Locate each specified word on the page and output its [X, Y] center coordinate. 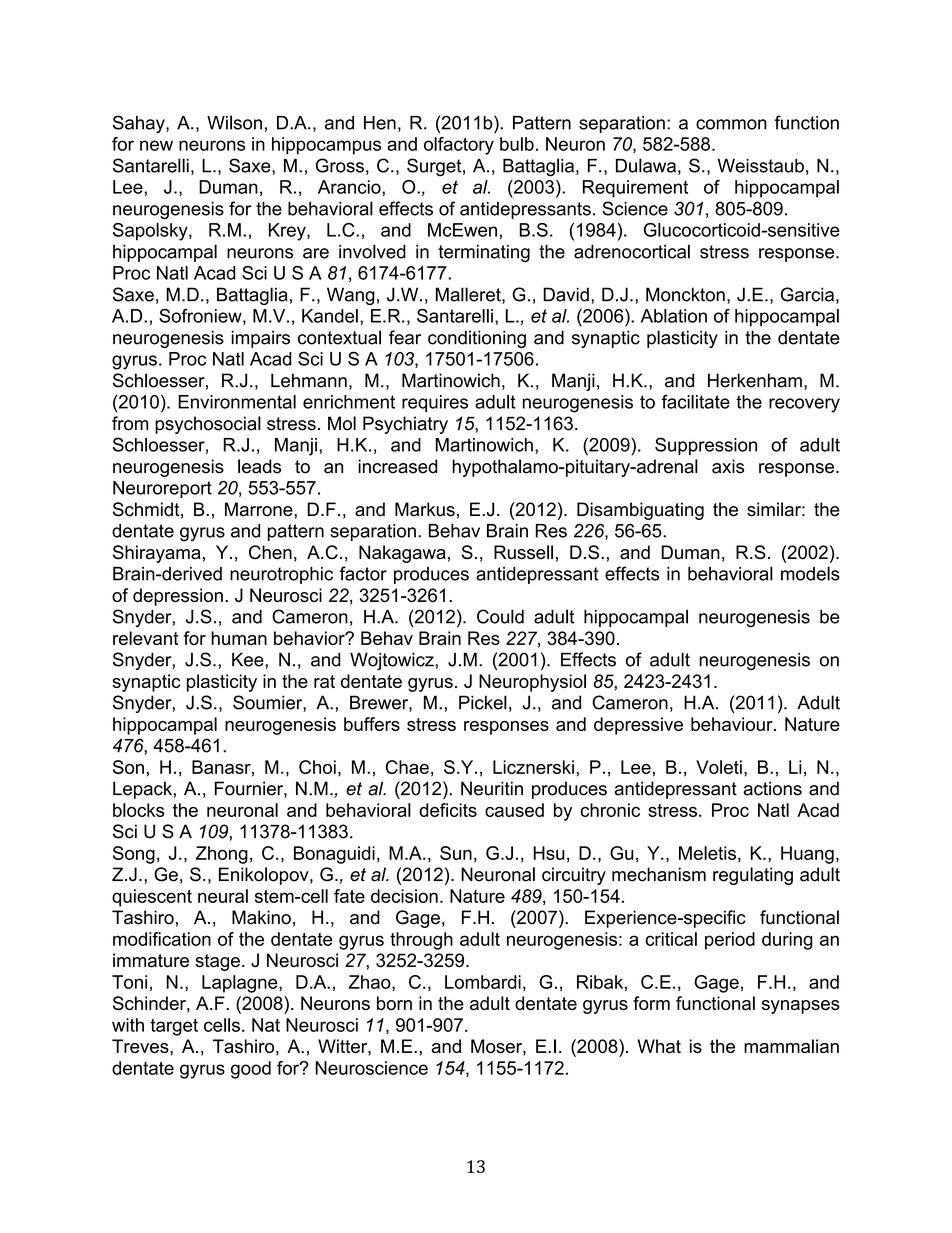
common [731, 124]
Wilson [234, 122]
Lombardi [483, 982]
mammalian [791, 1046]
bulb [517, 144]
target [174, 1027]
